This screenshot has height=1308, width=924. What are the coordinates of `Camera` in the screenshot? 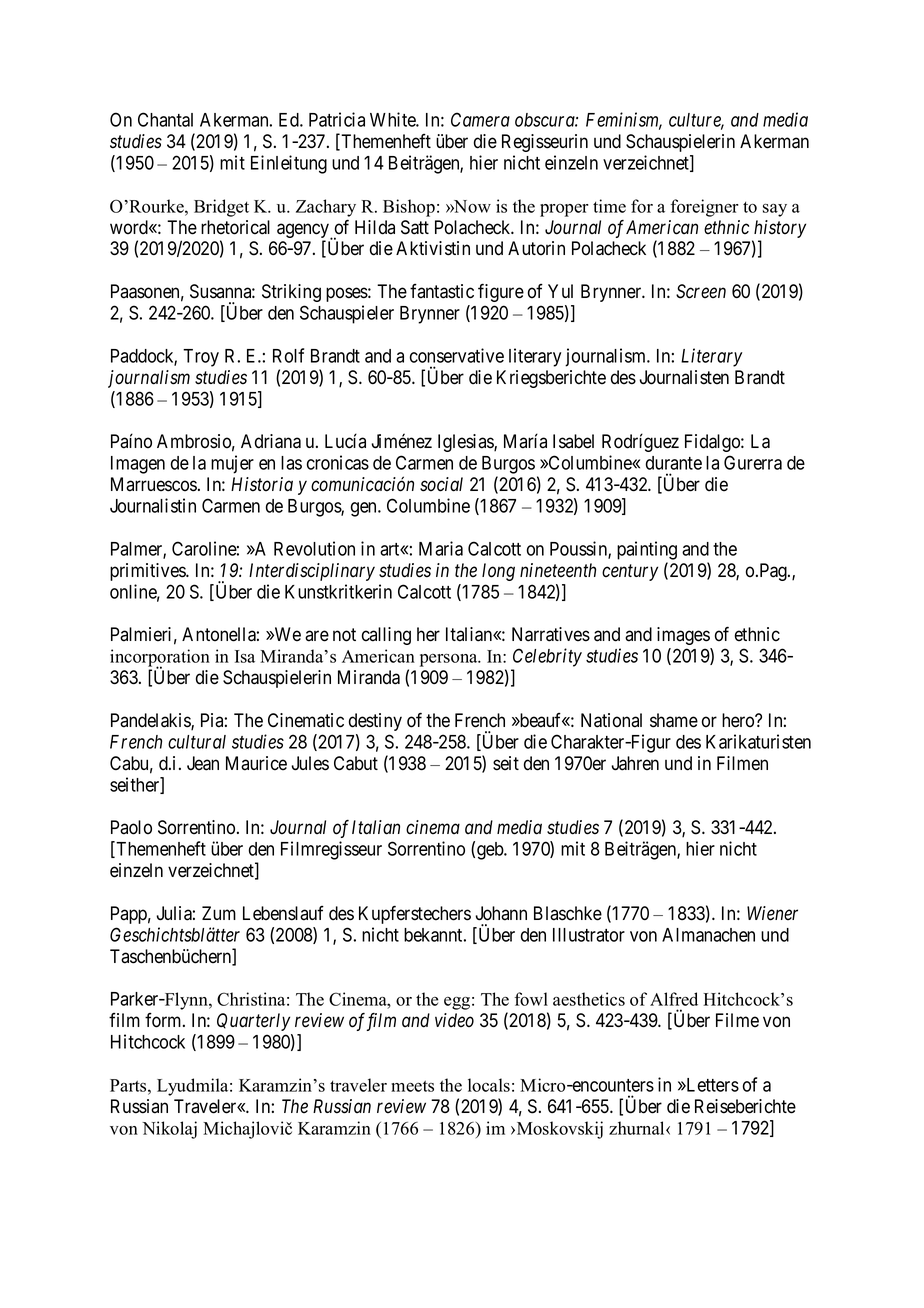 It's located at (480, 119).
